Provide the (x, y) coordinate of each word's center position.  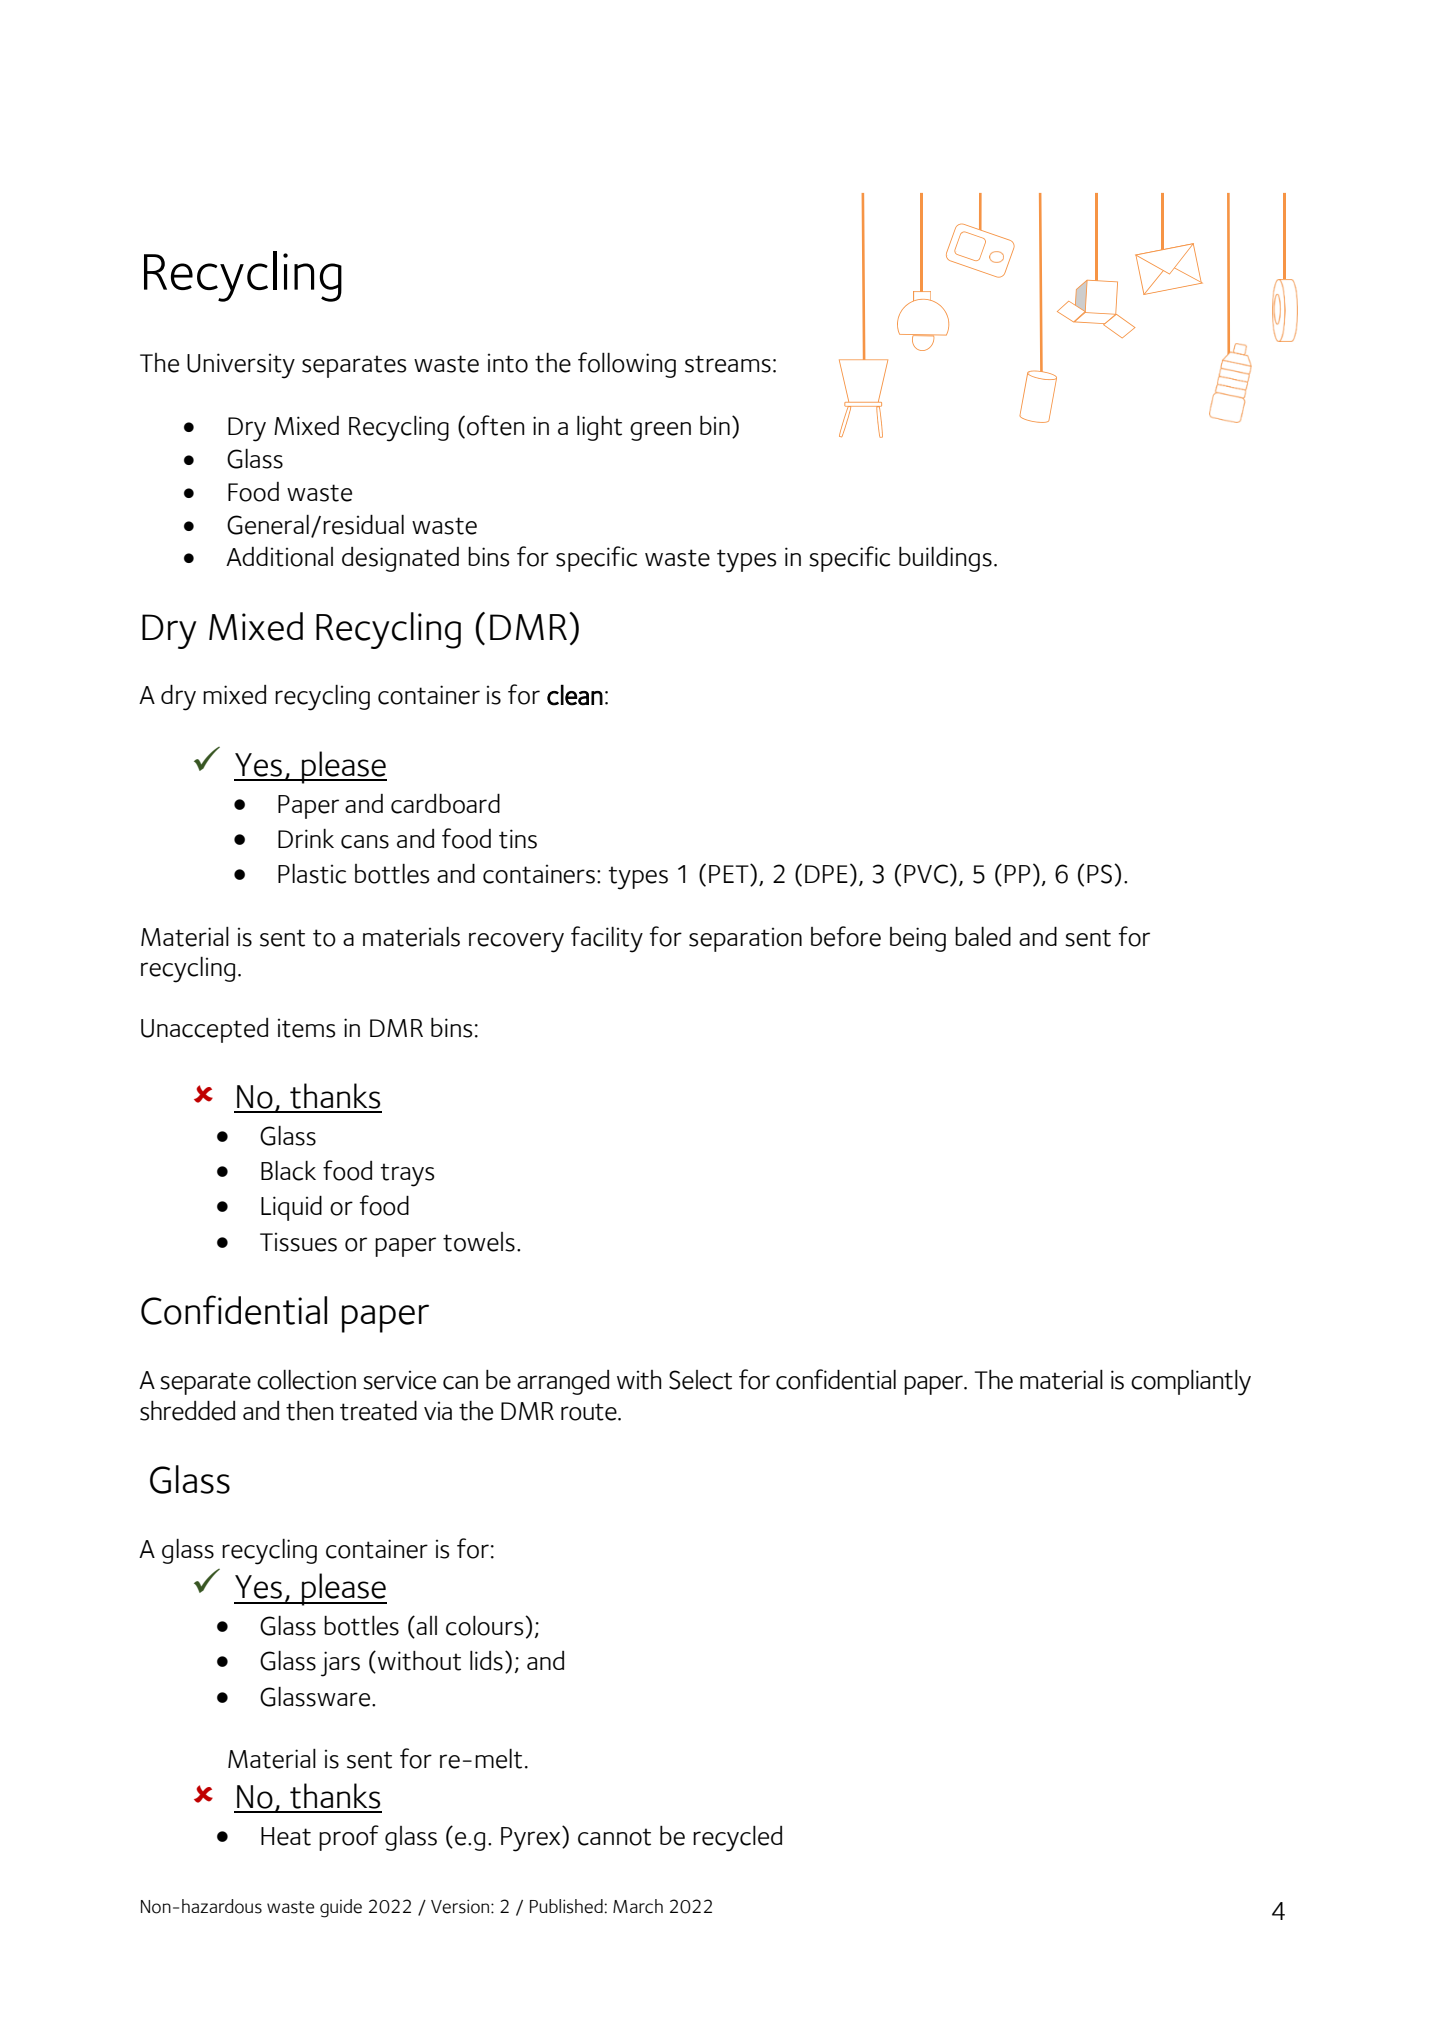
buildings (945, 559)
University (241, 366)
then (310, 1411)
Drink (306, 838)
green (660, 431)
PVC (927, 874)
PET (730, 875)
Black (288, 1171)
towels (479, 1242)
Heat (286, 1836)
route (590, 1412)
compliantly (1191, 1383)
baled (983, 936)
